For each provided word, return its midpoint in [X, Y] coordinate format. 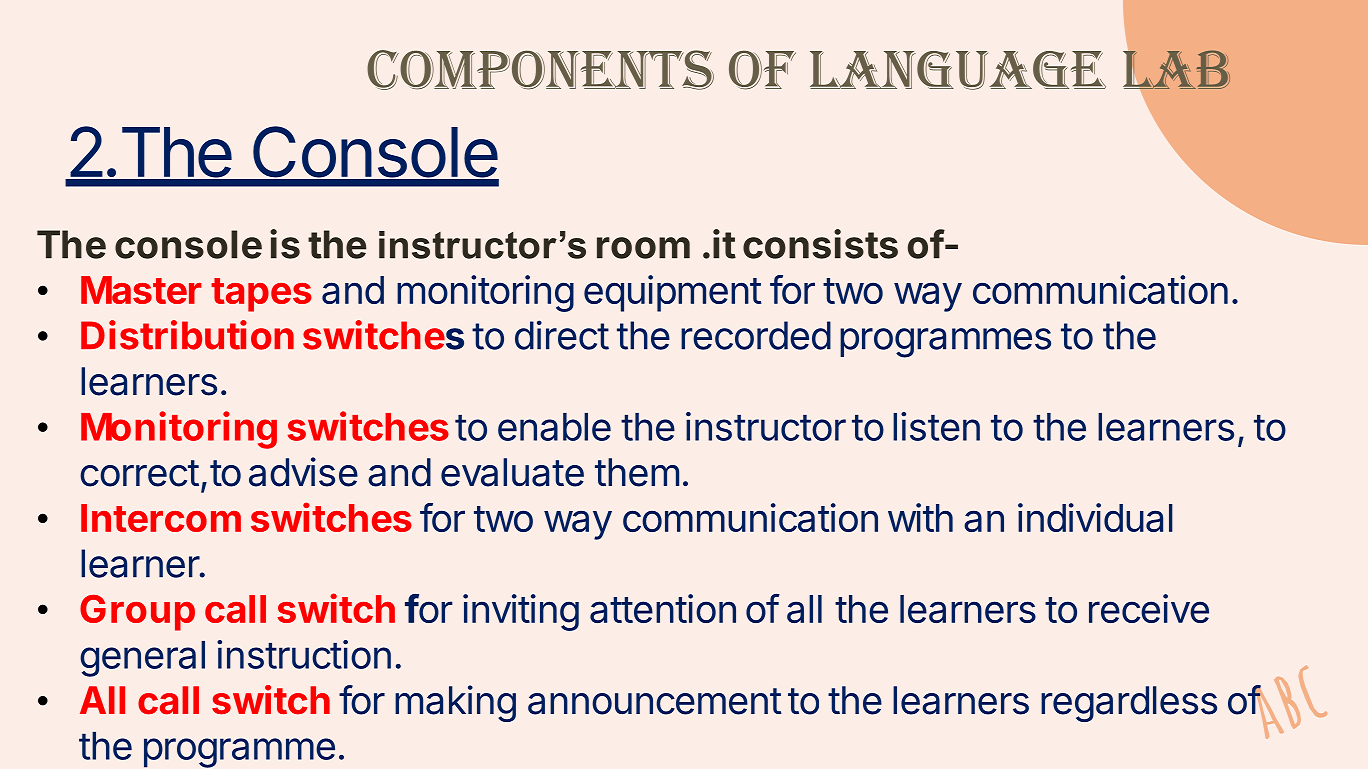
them [637, 472]
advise [303, 472]
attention [663, 608]
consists [820, 244]
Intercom [161, 518]
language [958, 70]
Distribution [187, 335]
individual [1095, 517]
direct [562, 335]
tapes [261, 295]
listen [936, 426]
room [643, 248]
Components [540, 70]
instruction [304, 654]
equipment [672, 293]
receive [1149, 608]
